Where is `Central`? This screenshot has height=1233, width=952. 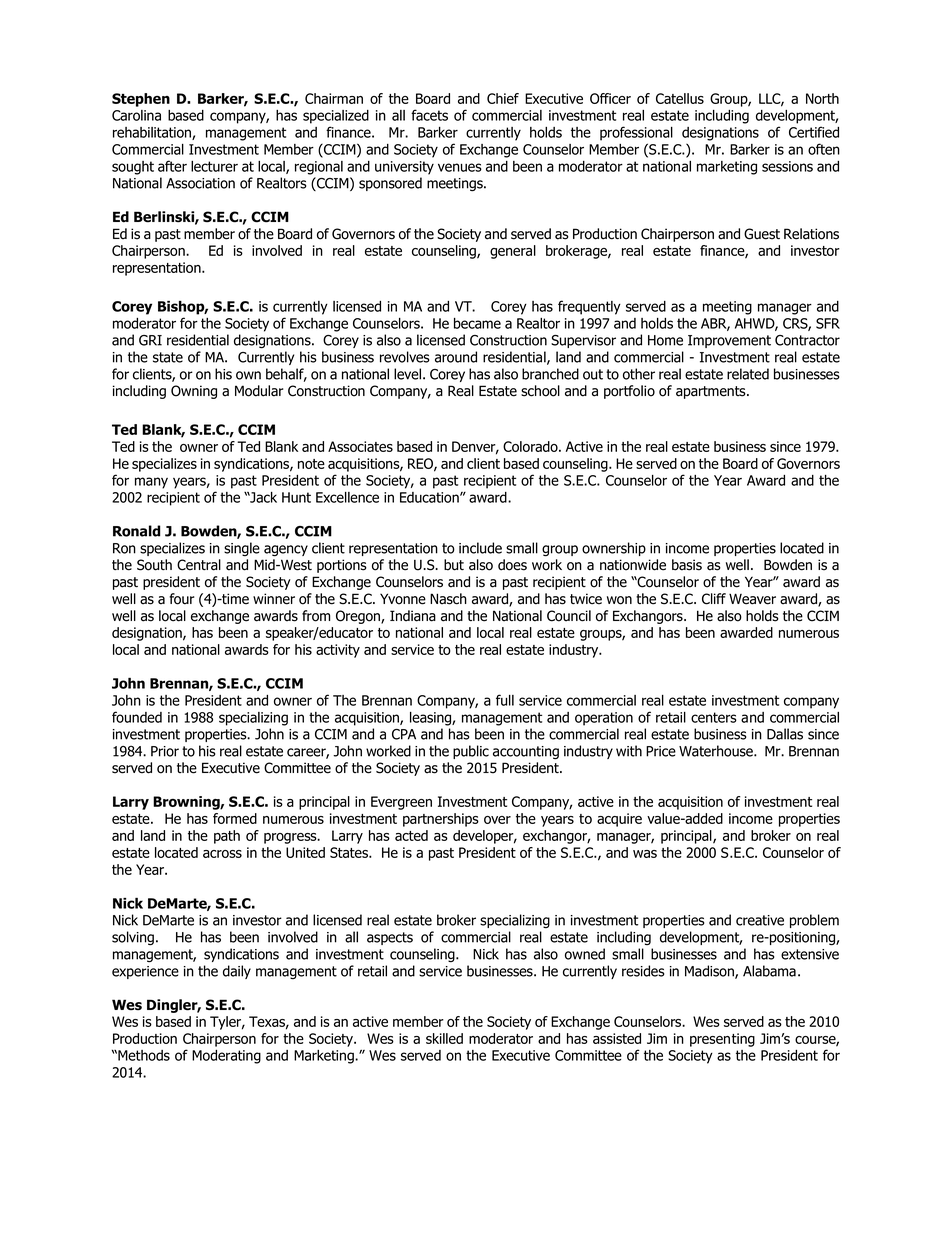 Central is located at coordinates (199, 565).
